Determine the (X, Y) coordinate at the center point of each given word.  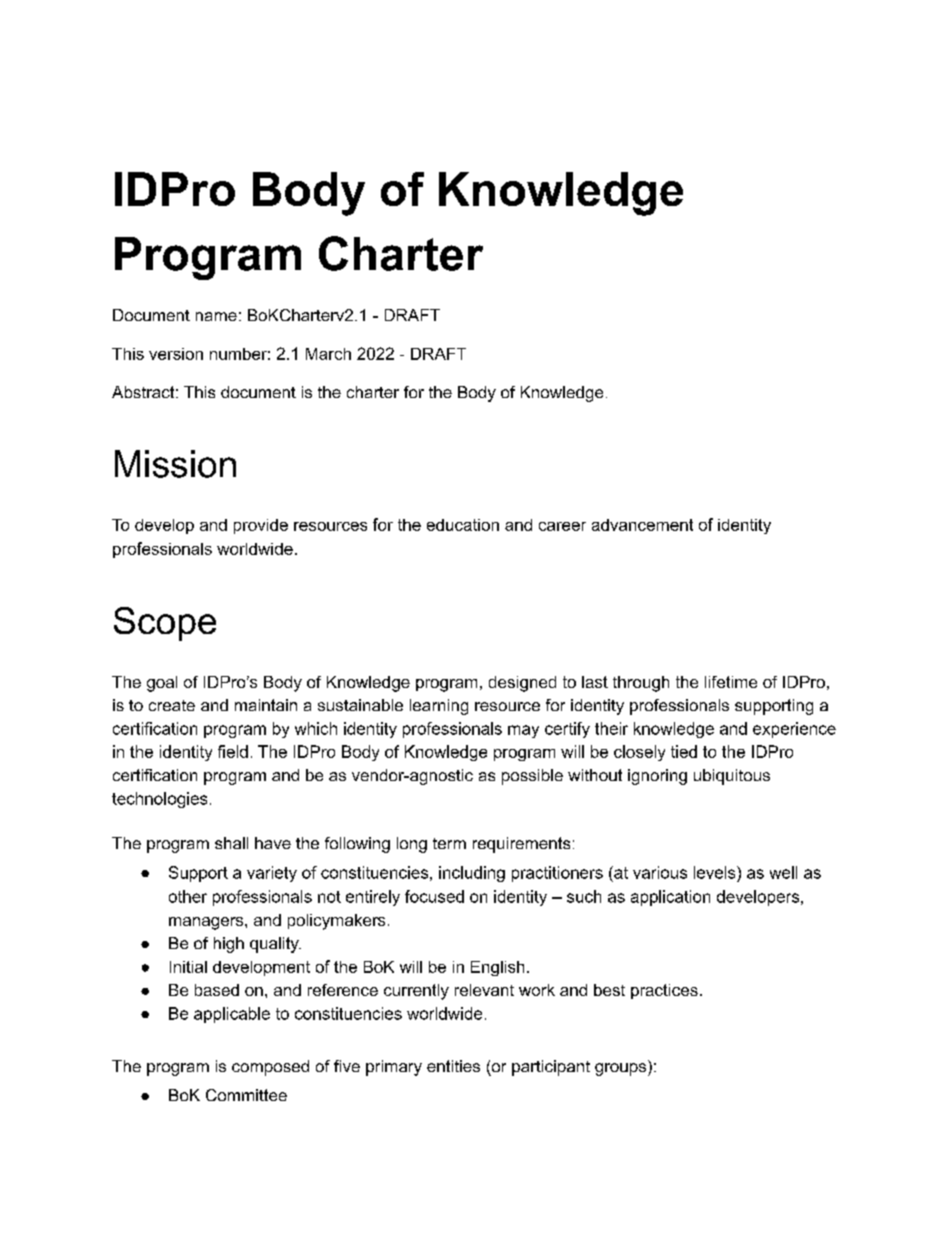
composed (270, 1068)
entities (453, 1066)
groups (622, 1069)
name (216, 316)
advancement (642, 525)
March (328, 354)
